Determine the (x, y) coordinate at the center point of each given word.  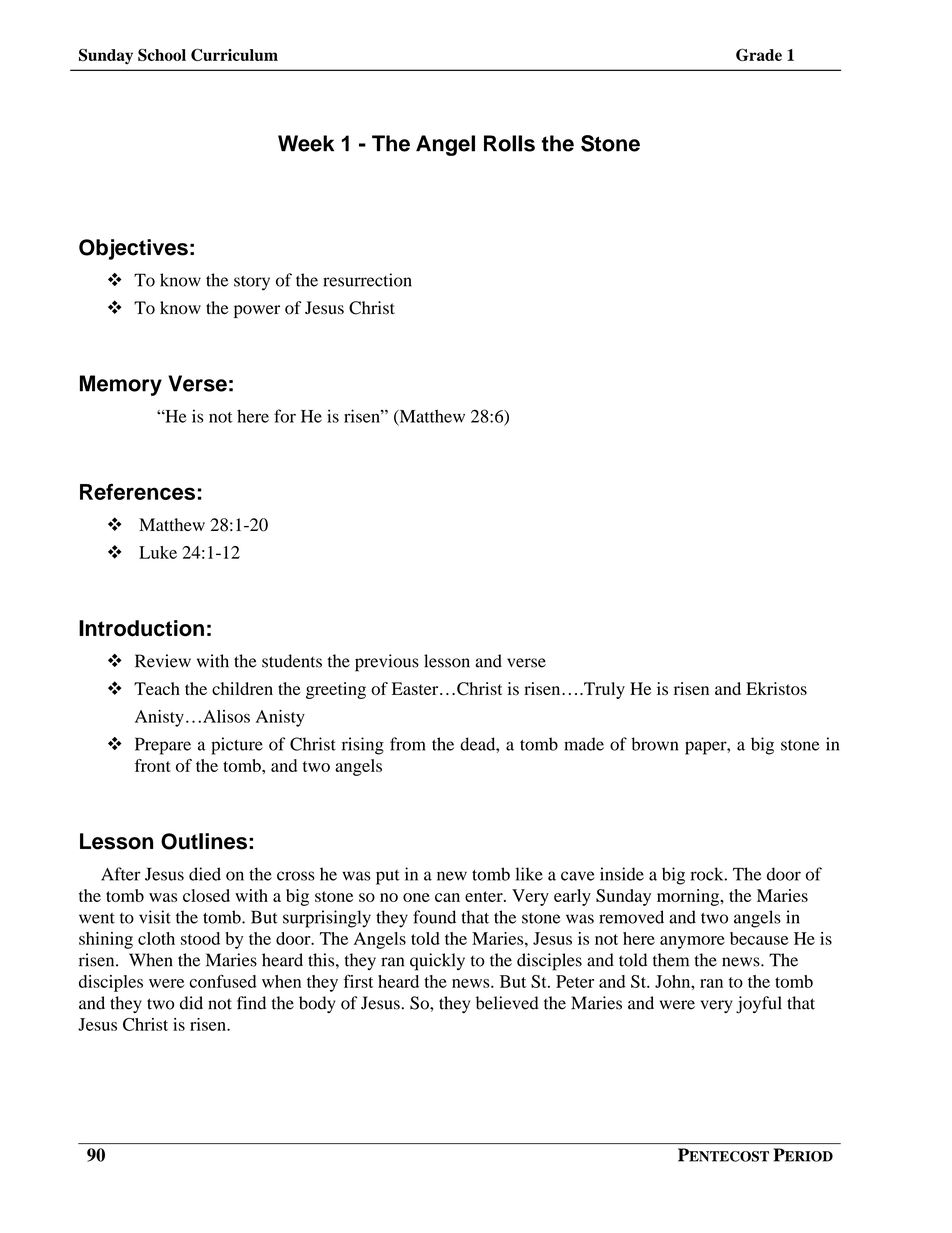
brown (654, 744)
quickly (437, 962)
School (162, 55)
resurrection (367, 280)
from (408, 744)
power (257, 311)
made (584, 744)
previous (387, 663)
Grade (759, 54)
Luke (158, 552)
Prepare (163, 746)
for (285, 416)
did (191, 1003)
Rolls (509, 143)
